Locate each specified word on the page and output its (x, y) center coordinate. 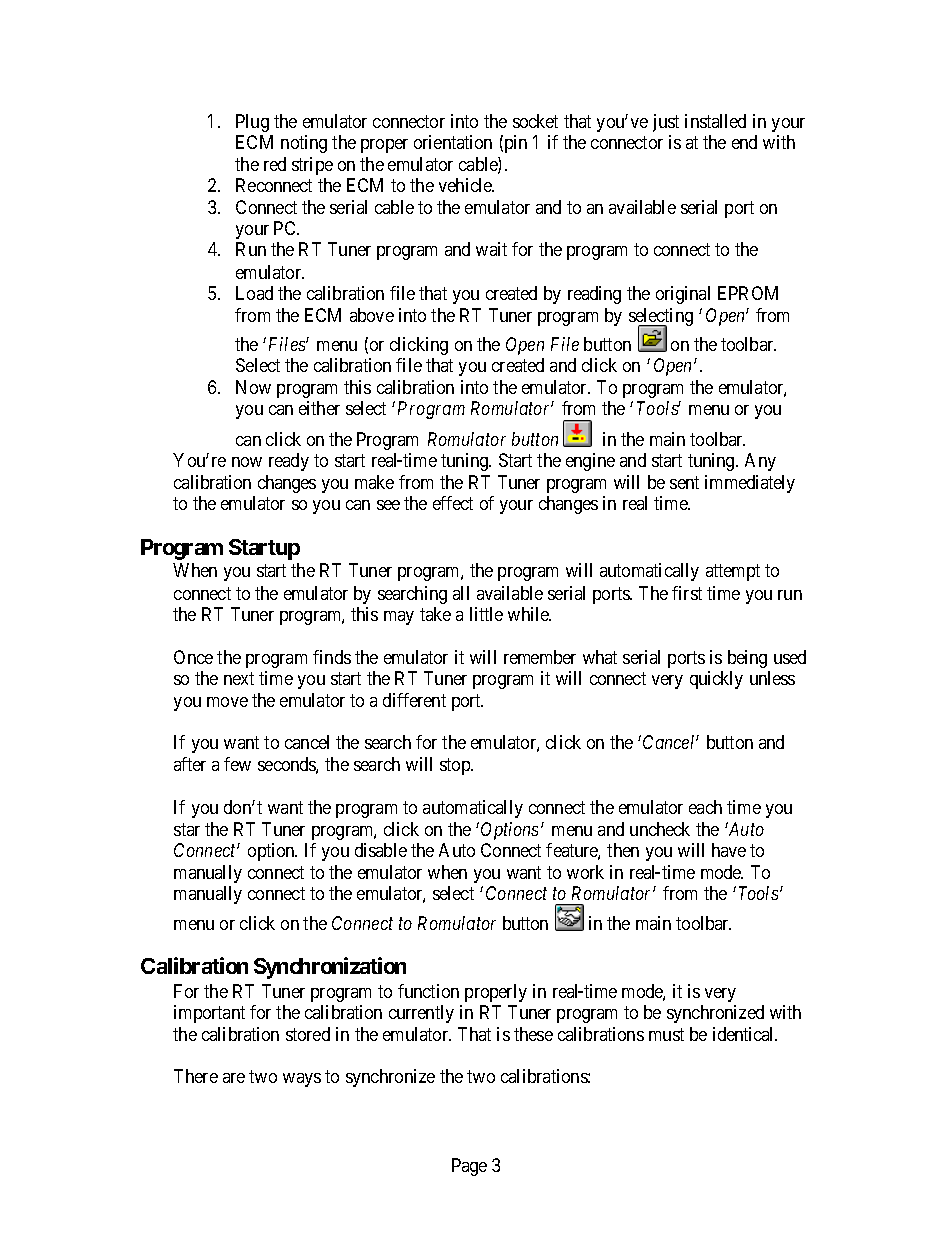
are (234, 1078)
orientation (453, 142)
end (744, 142)
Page (469, 1167)
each (705, 807)
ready (289, 462)
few (237, 764)
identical (745, 1034)
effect (453, 503)
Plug (252, 123)
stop (456, 767)
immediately (750, 484)
